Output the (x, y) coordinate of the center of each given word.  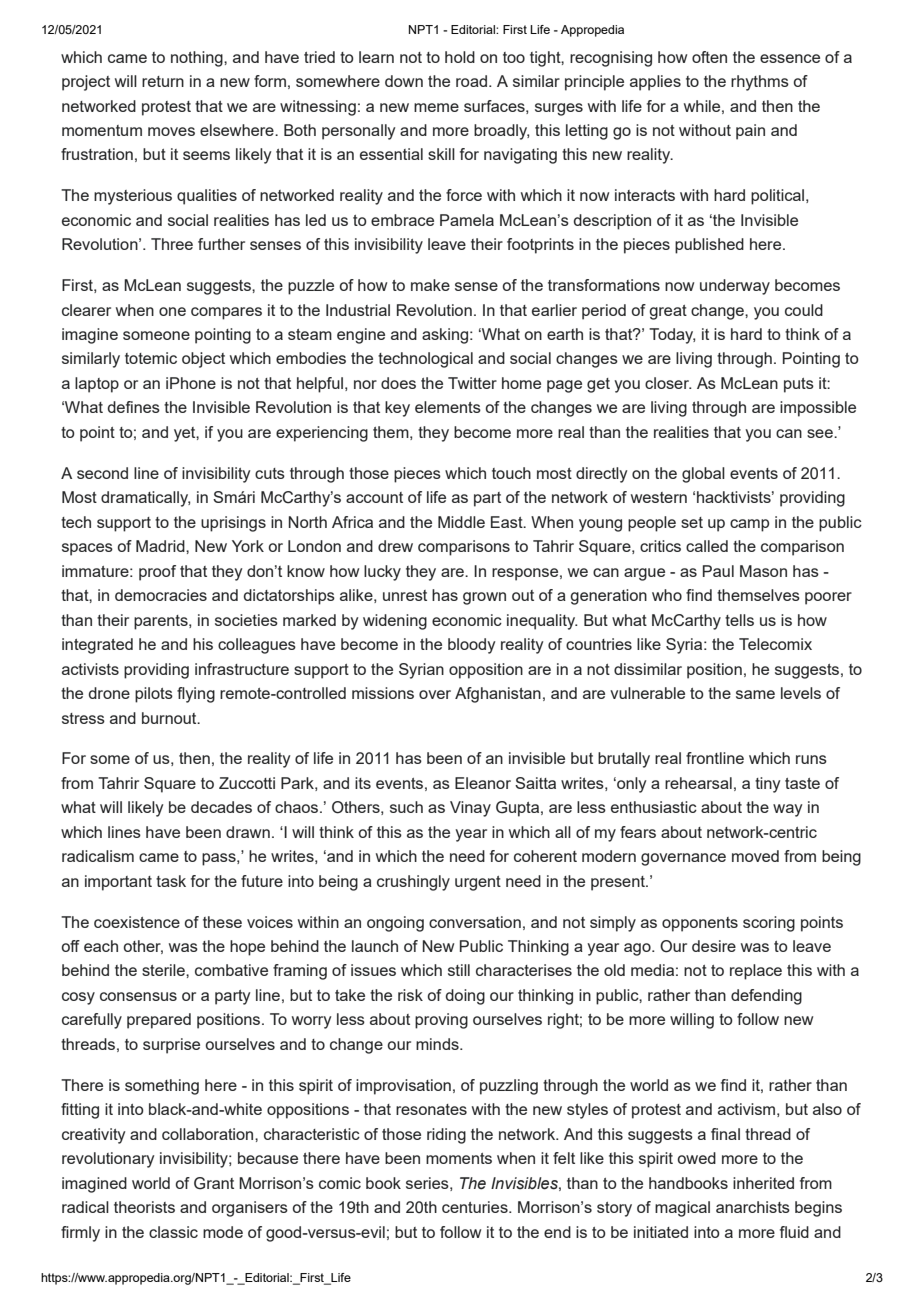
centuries (476, 1207)
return (163, 81)
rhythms (760, 83)
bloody (471, 646)
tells (739, 620)
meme (436, 107)
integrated (97, 646)
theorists (144, 1207)
